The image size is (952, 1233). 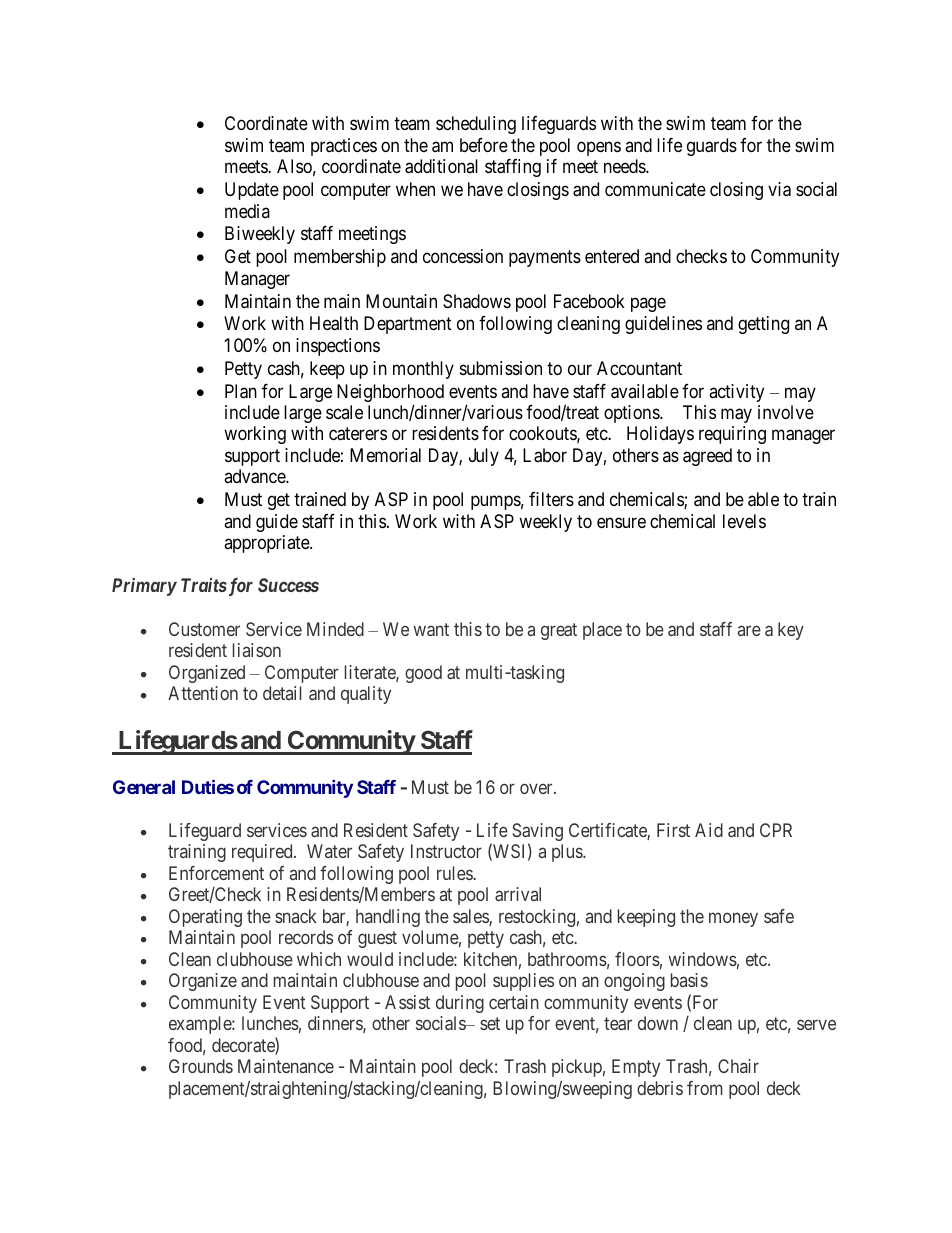 I want to click on appropriate, so click(x=267, y=544).
